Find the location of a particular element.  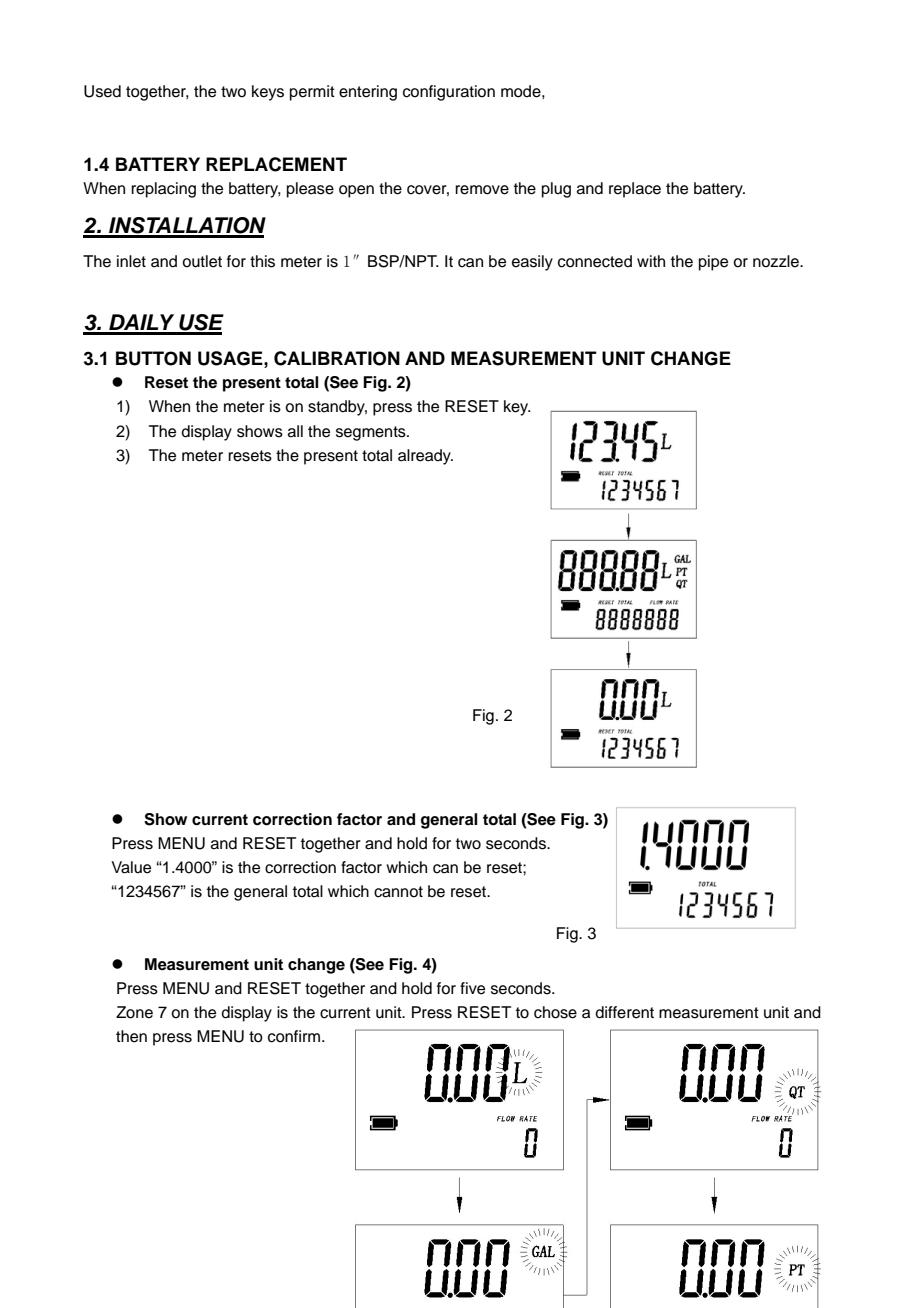

with is located at coordinates (651, 261).
